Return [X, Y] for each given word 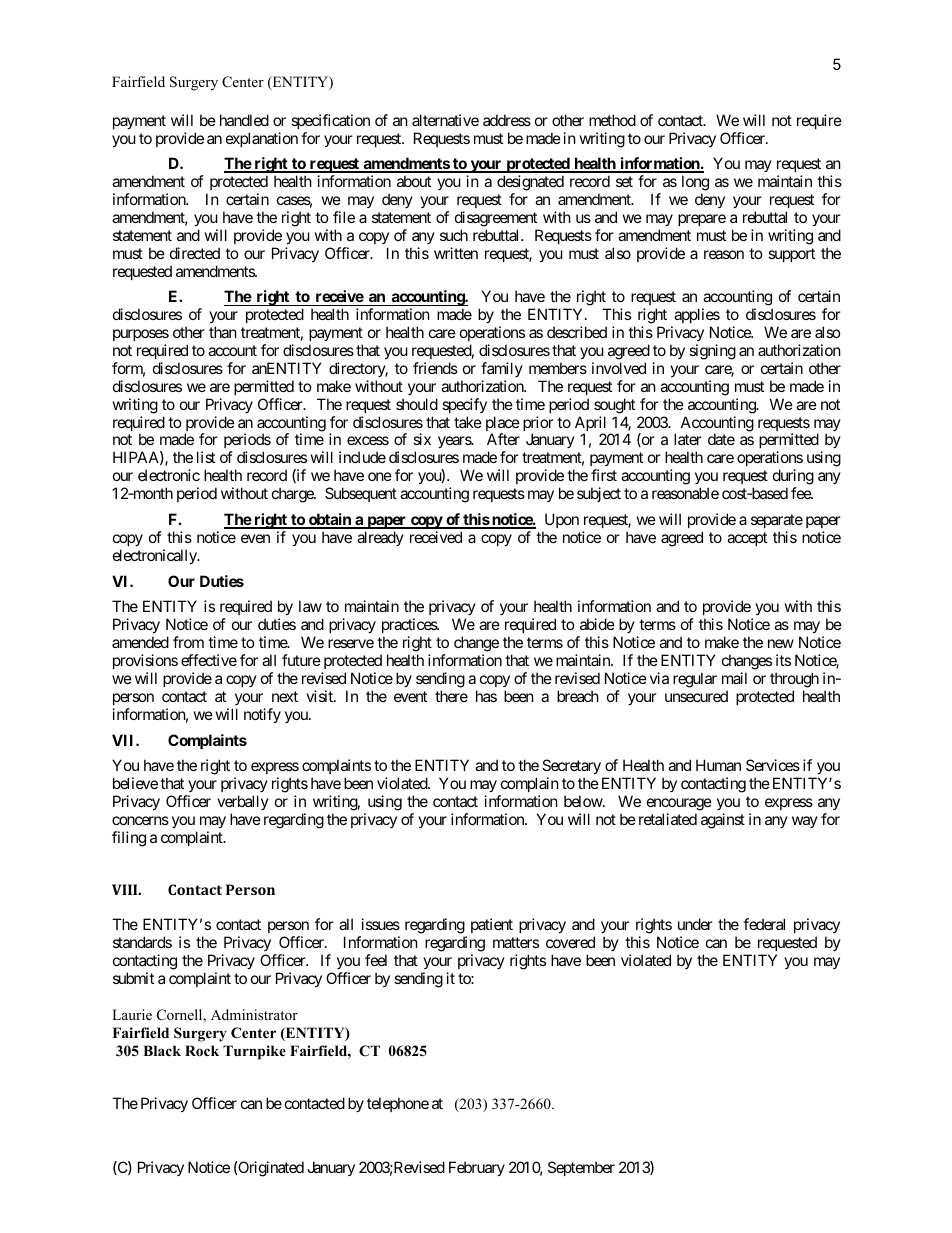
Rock [202, 1051]
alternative [445, 120]
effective [209, 660]
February [477, 1168]
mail [734, 678]
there [451, 696]
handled [244, 120]
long [695, 183]
